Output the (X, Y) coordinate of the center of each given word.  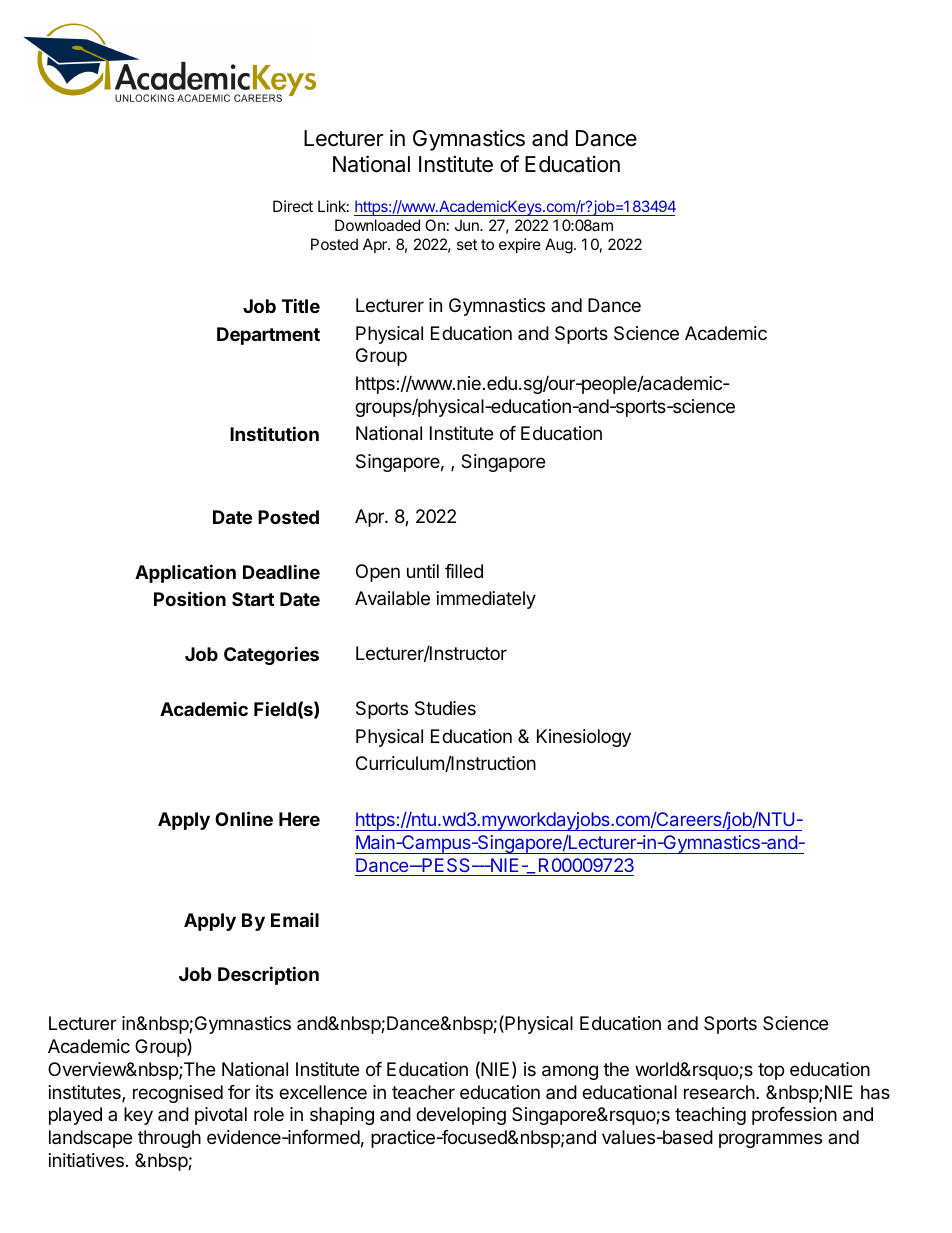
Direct (293, 206)
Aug (559, 246)
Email (295, 919)
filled (464, 571)
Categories (271, 655)
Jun (468, 225)
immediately (486, 600)
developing (461, 1116)
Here (299, 819)
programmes (770, 1140)
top (771, 1071)
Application (185, 573)
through (169, 1139)
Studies (445, 708)
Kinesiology (584, 738)
